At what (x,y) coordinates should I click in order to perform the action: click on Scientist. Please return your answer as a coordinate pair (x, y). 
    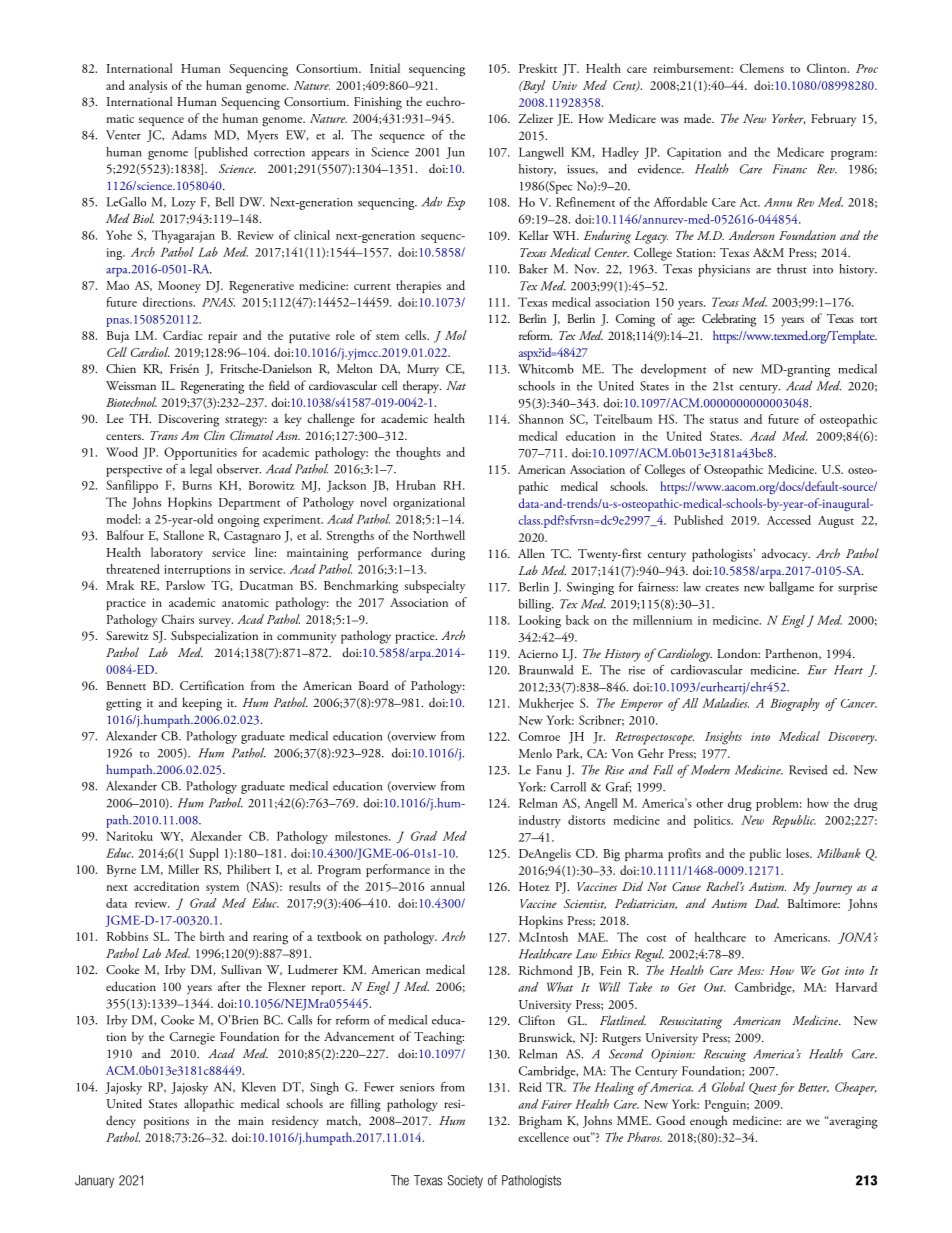
    Looking at the image, I should click on (585, 904).
